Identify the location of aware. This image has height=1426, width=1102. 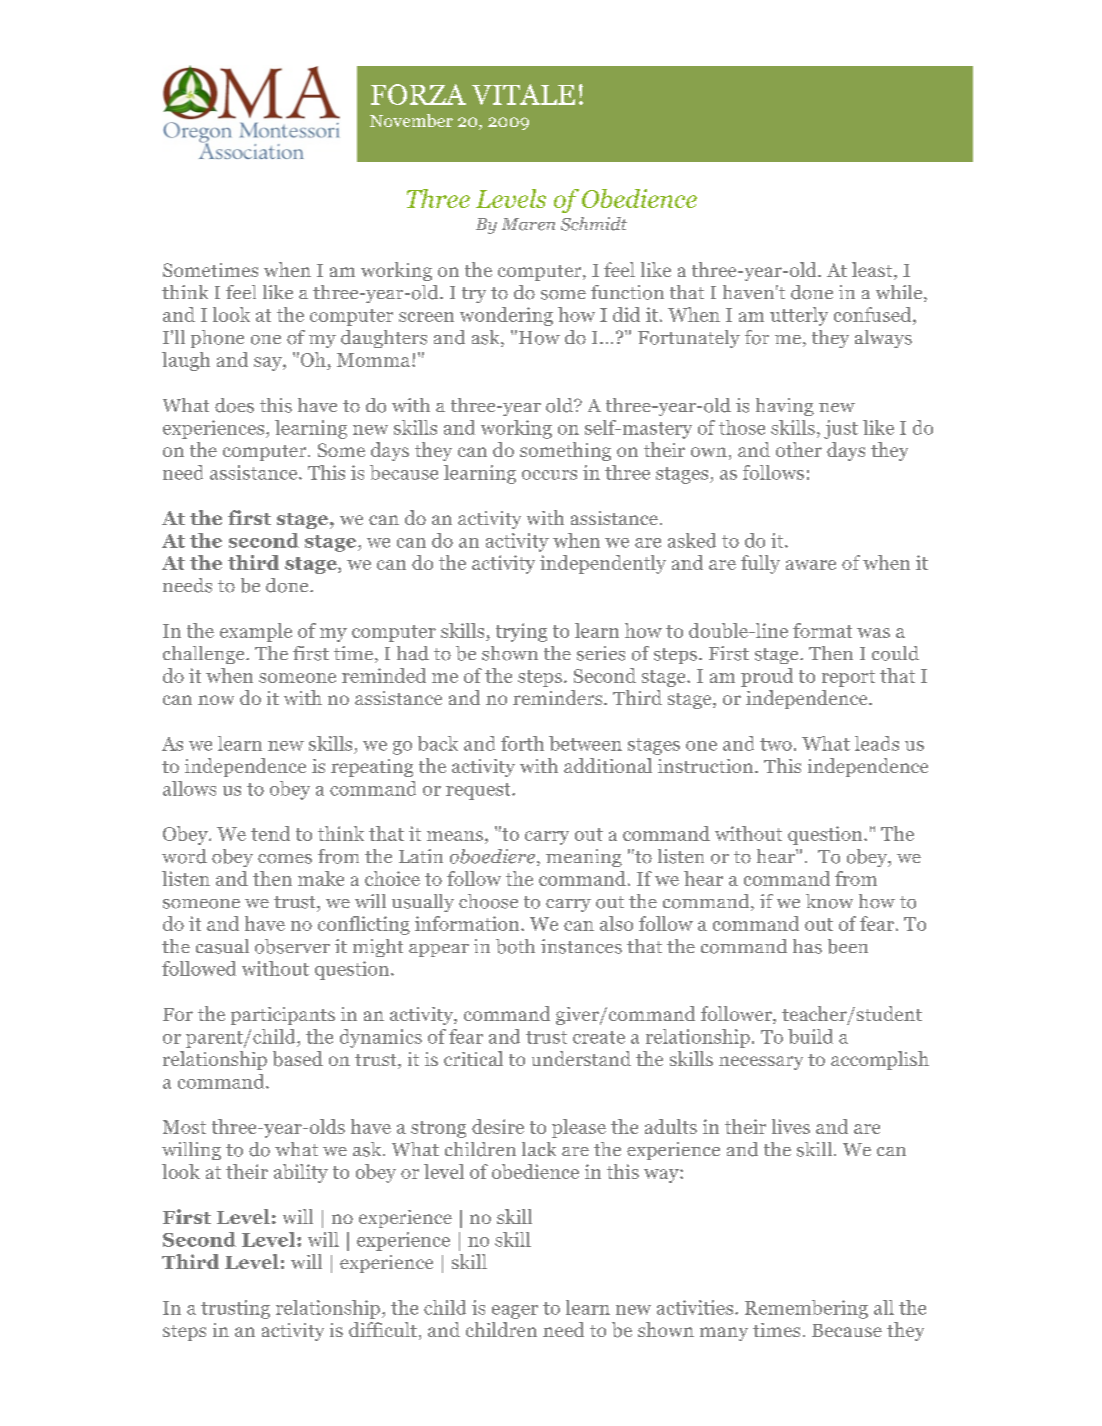
(811, 565).
